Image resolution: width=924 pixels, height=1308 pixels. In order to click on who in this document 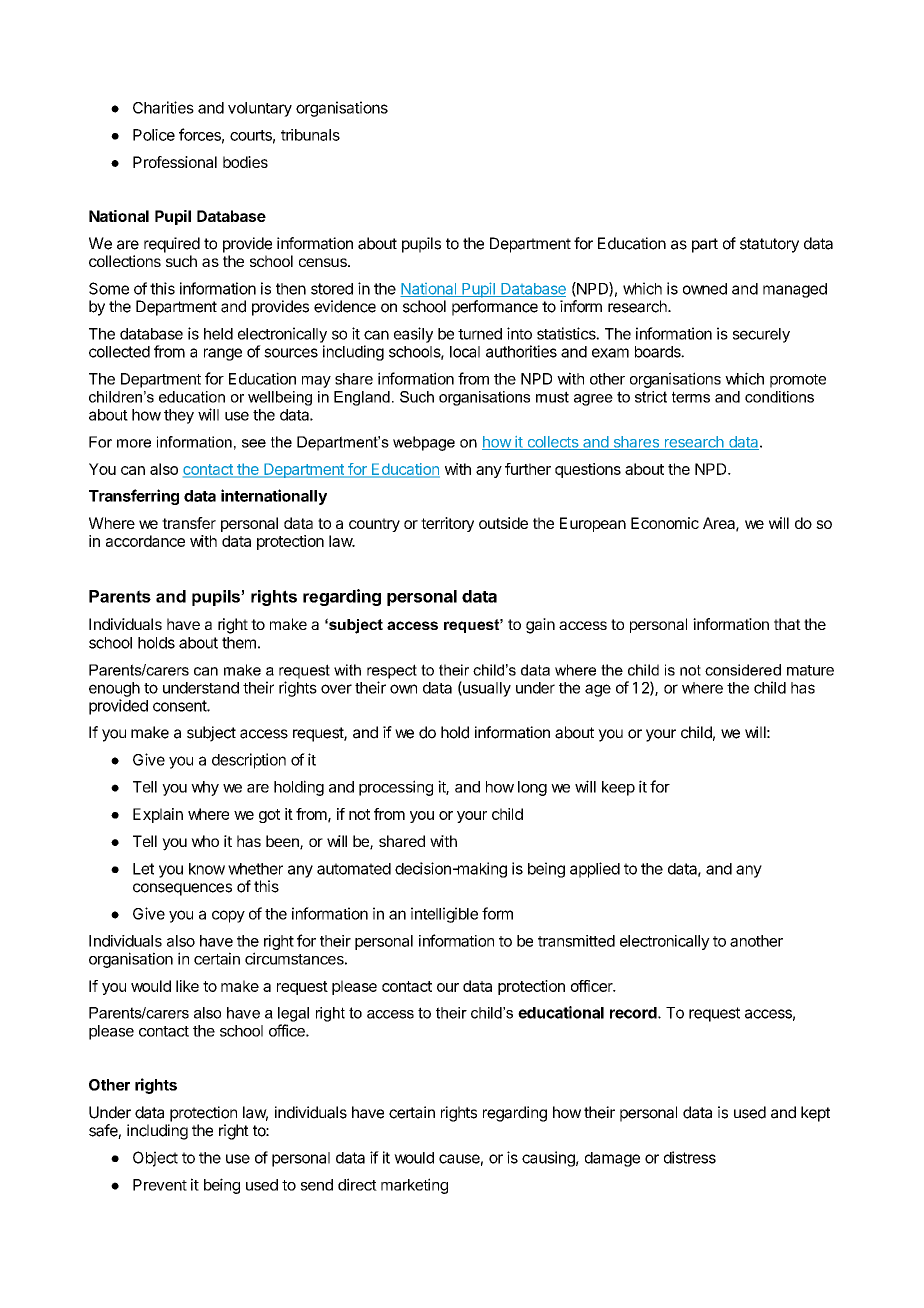, I will do `click(205, 841)`.
